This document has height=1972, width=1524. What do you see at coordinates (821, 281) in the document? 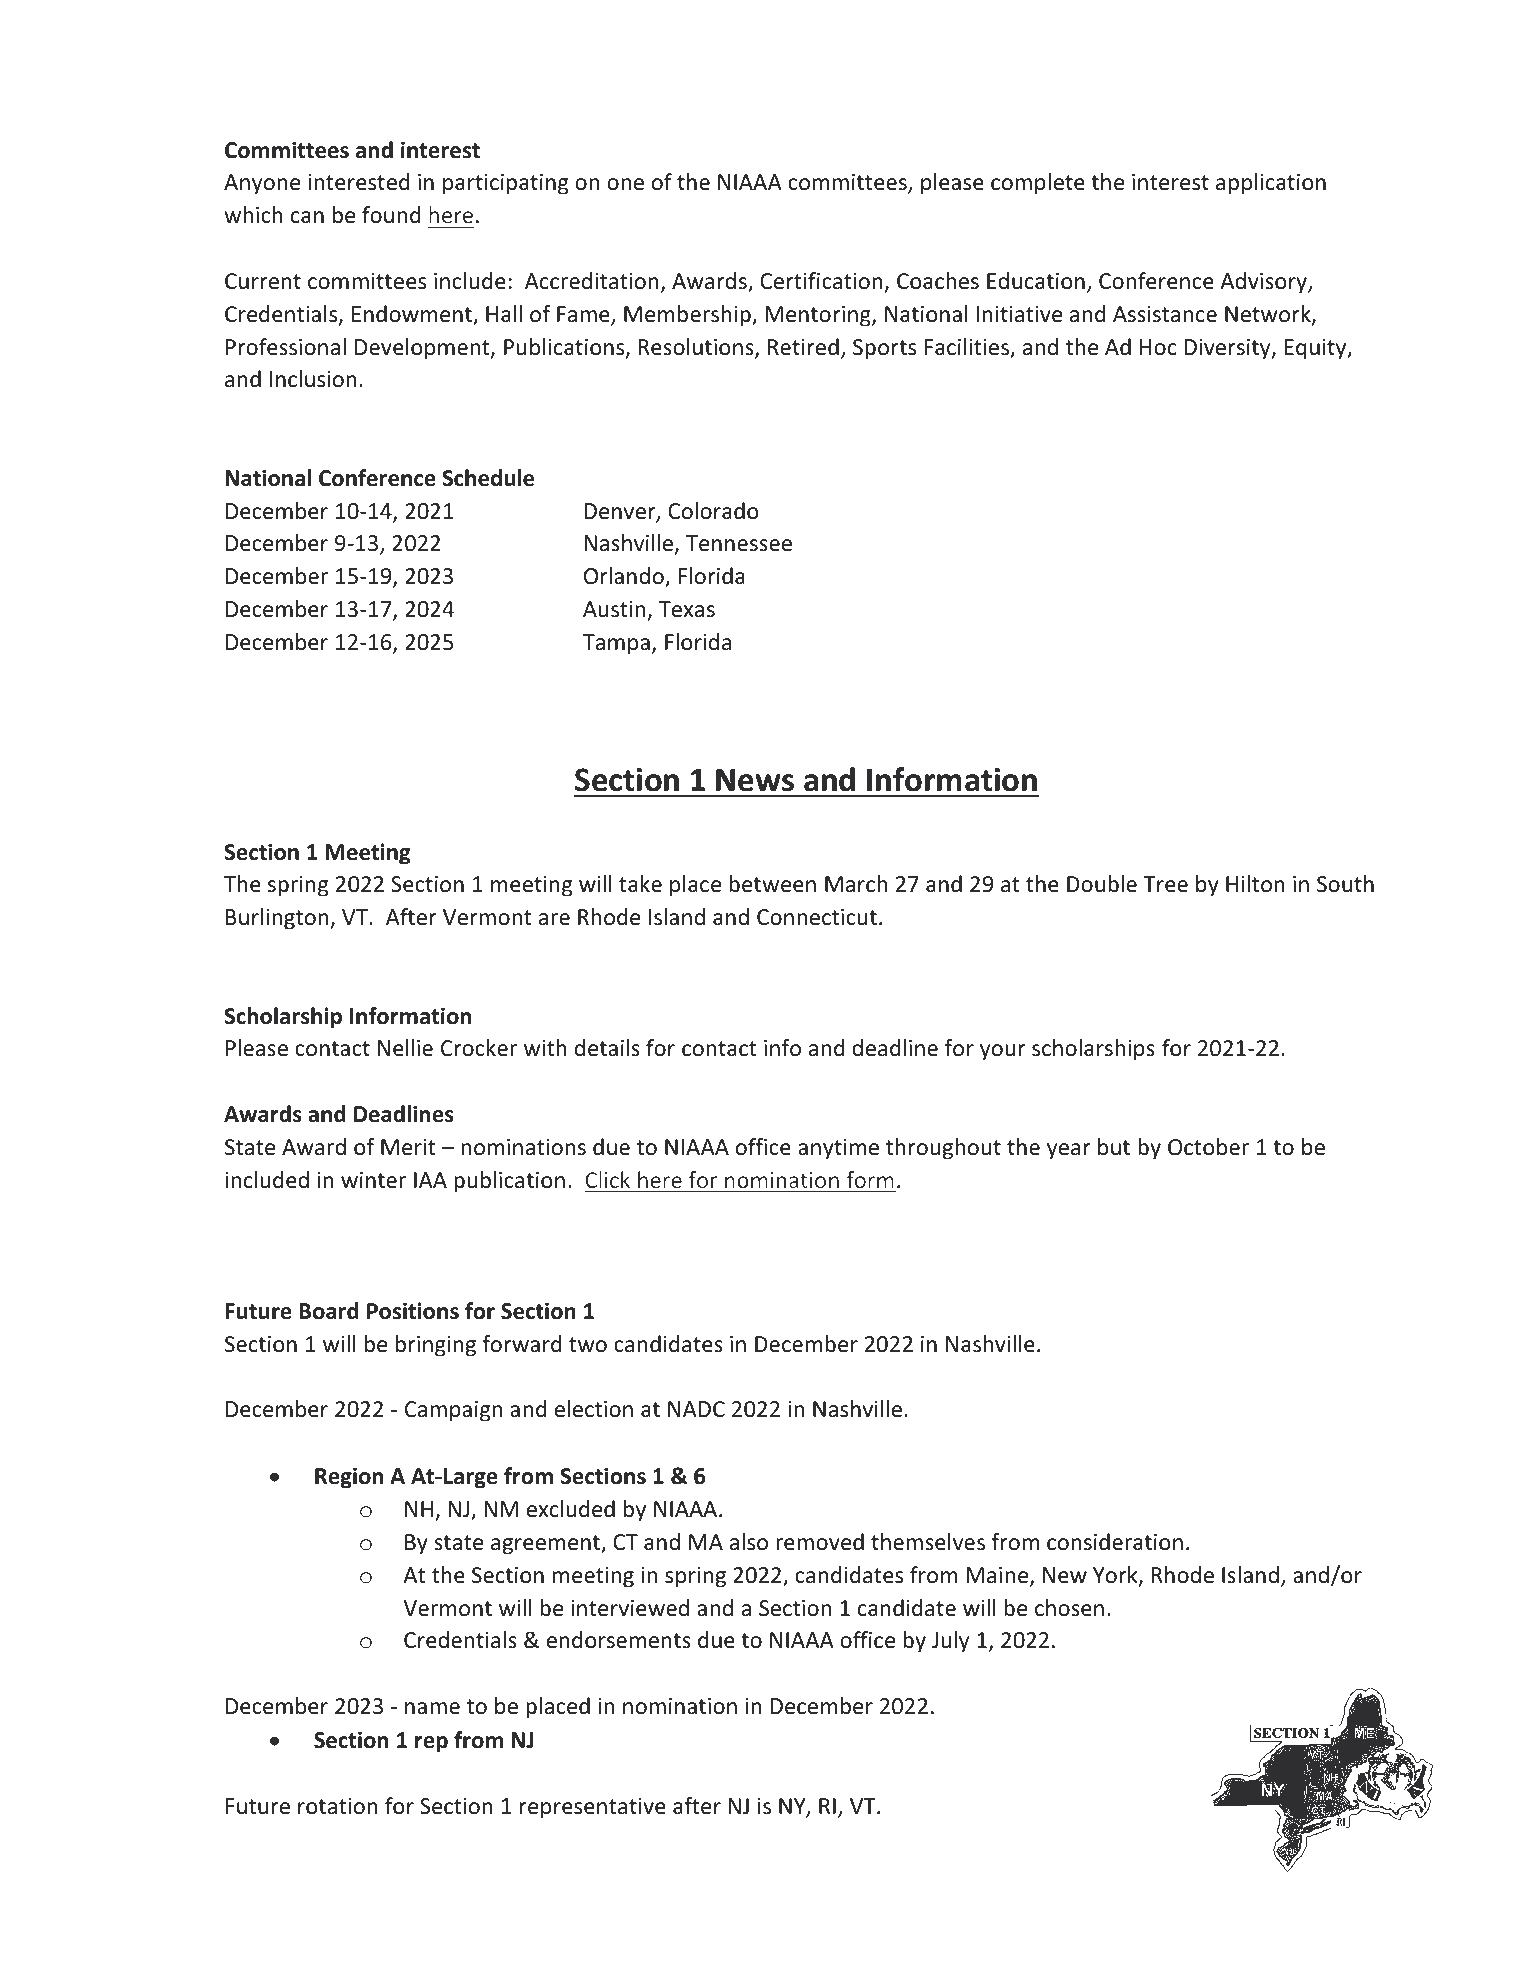
I see `Certification` at bounding box center [821, 281].
